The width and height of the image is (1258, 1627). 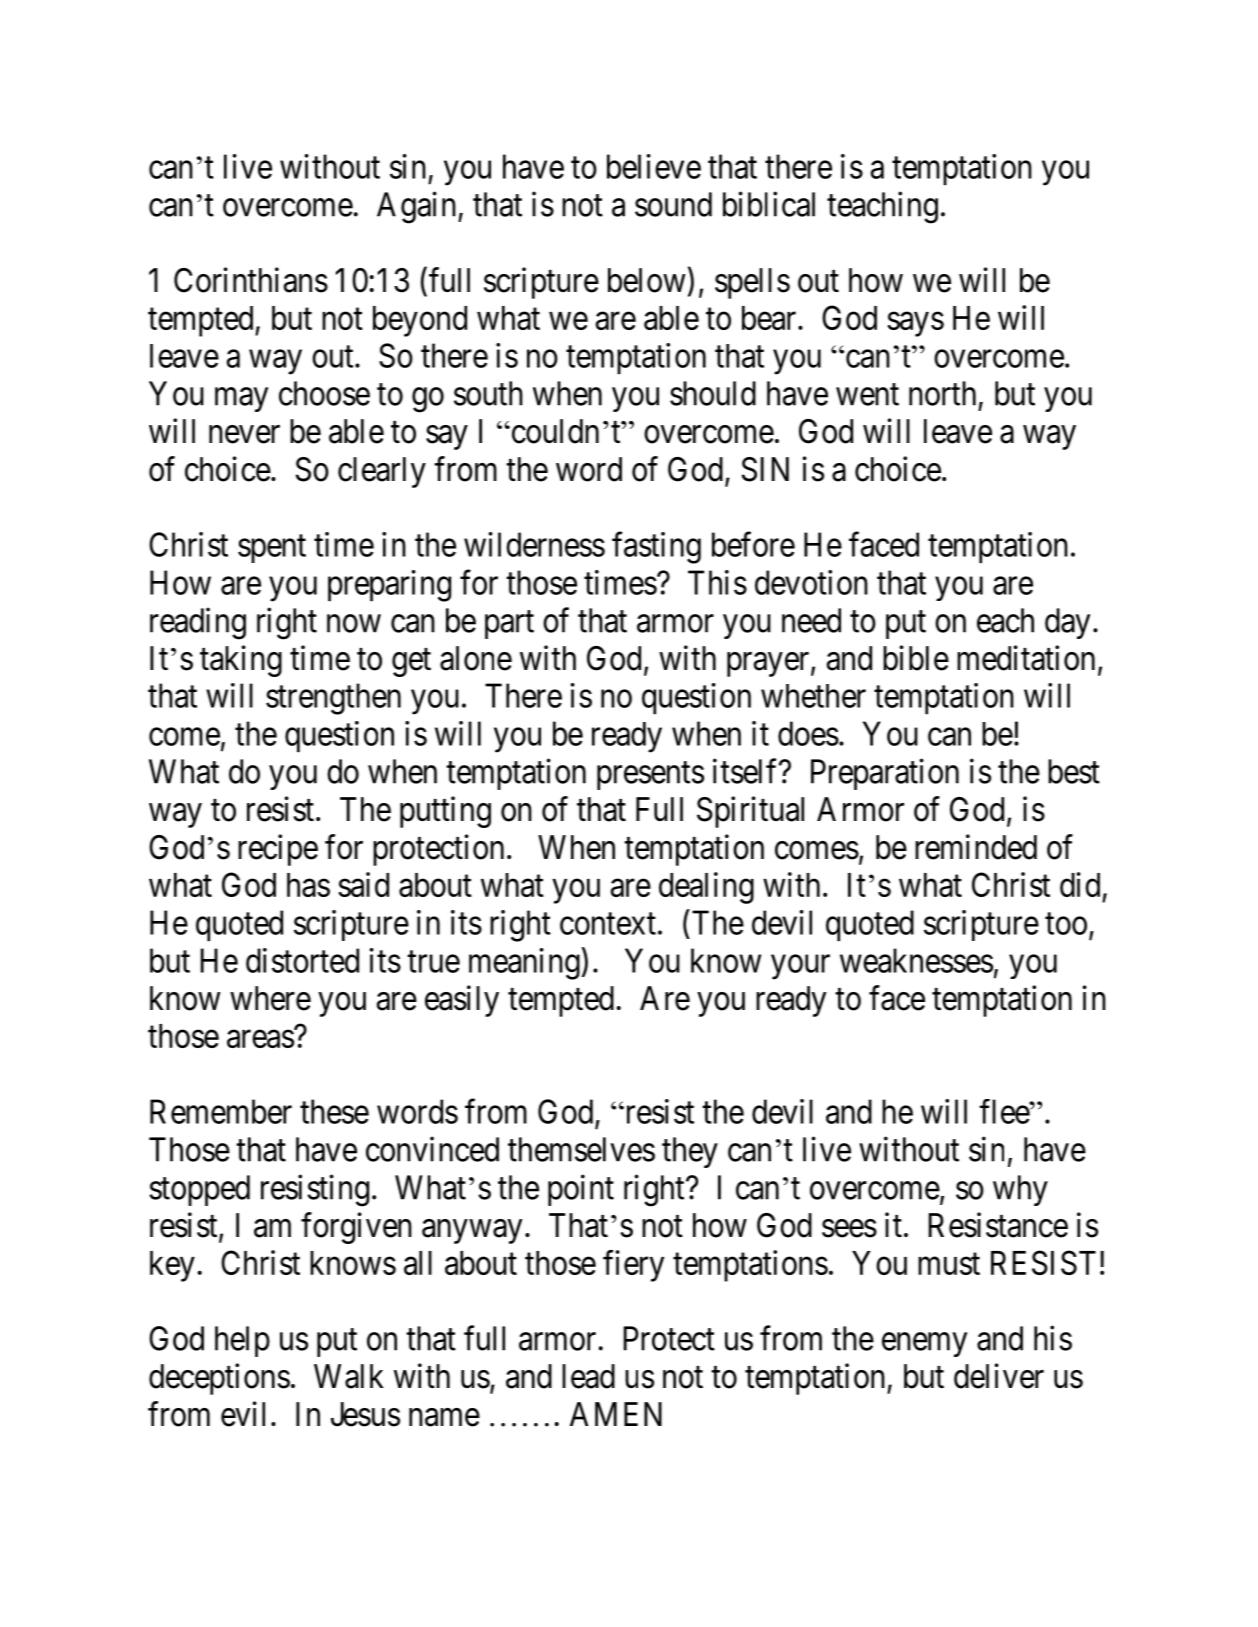 What do you see at coordinates (241, 661) in the image?
I see `taking` at bounding box center [241, 661].
